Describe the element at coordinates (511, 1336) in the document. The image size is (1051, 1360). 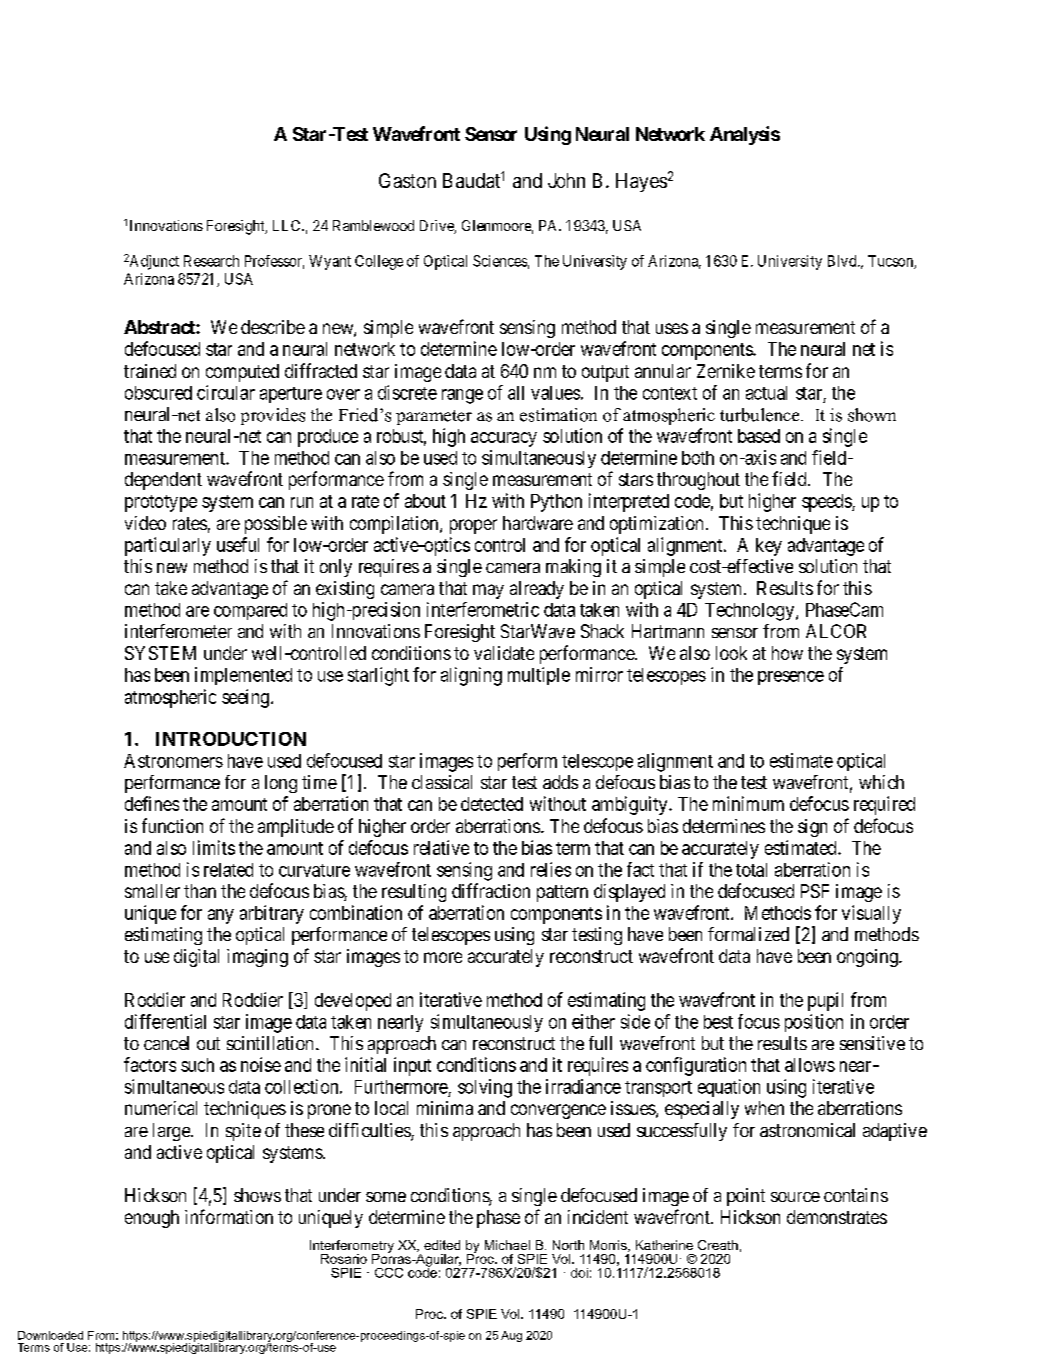
I see `Aug` at that location.
